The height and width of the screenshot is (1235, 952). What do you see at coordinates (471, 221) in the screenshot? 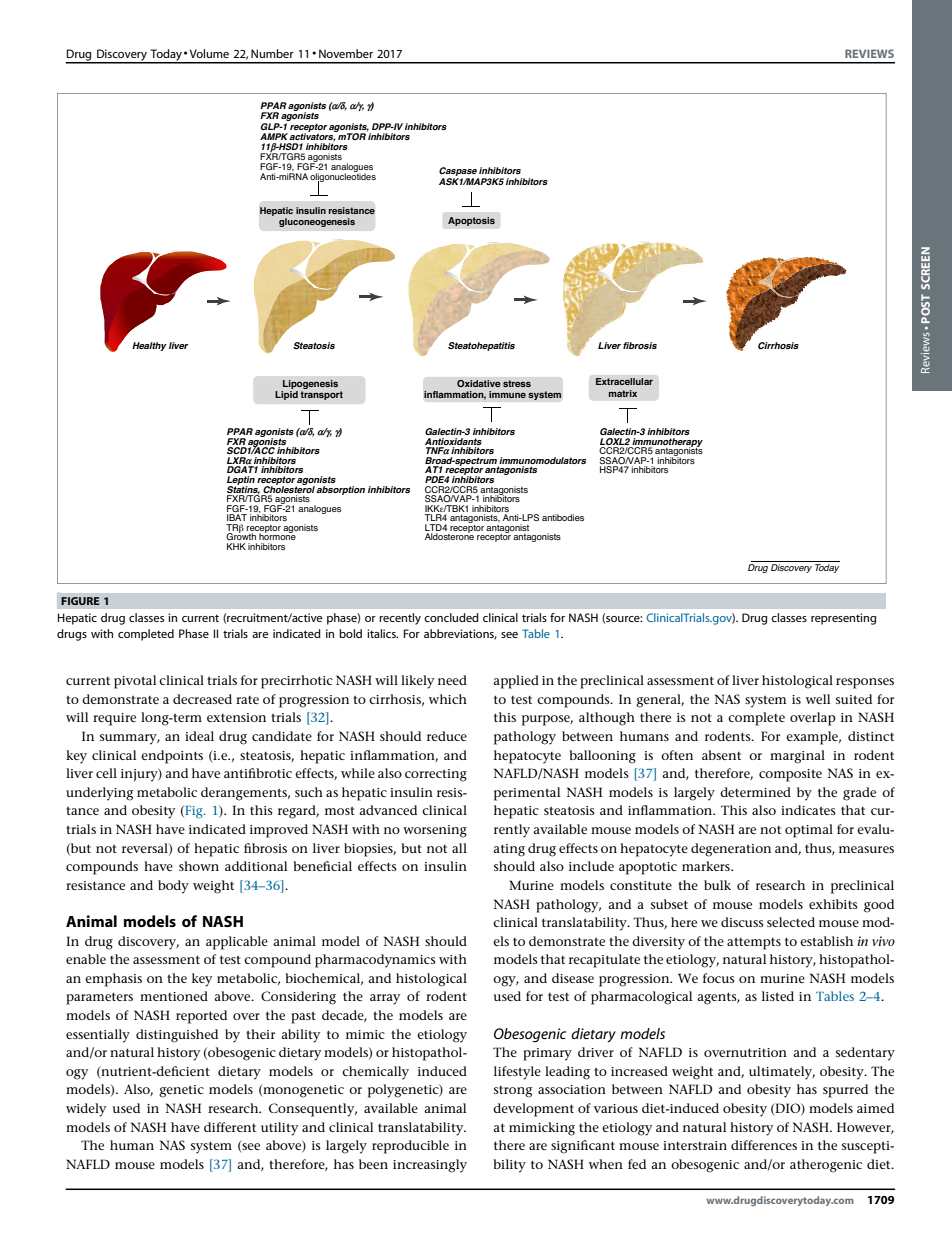
I see `Apoptosis` at bounding box center [471, 221].
